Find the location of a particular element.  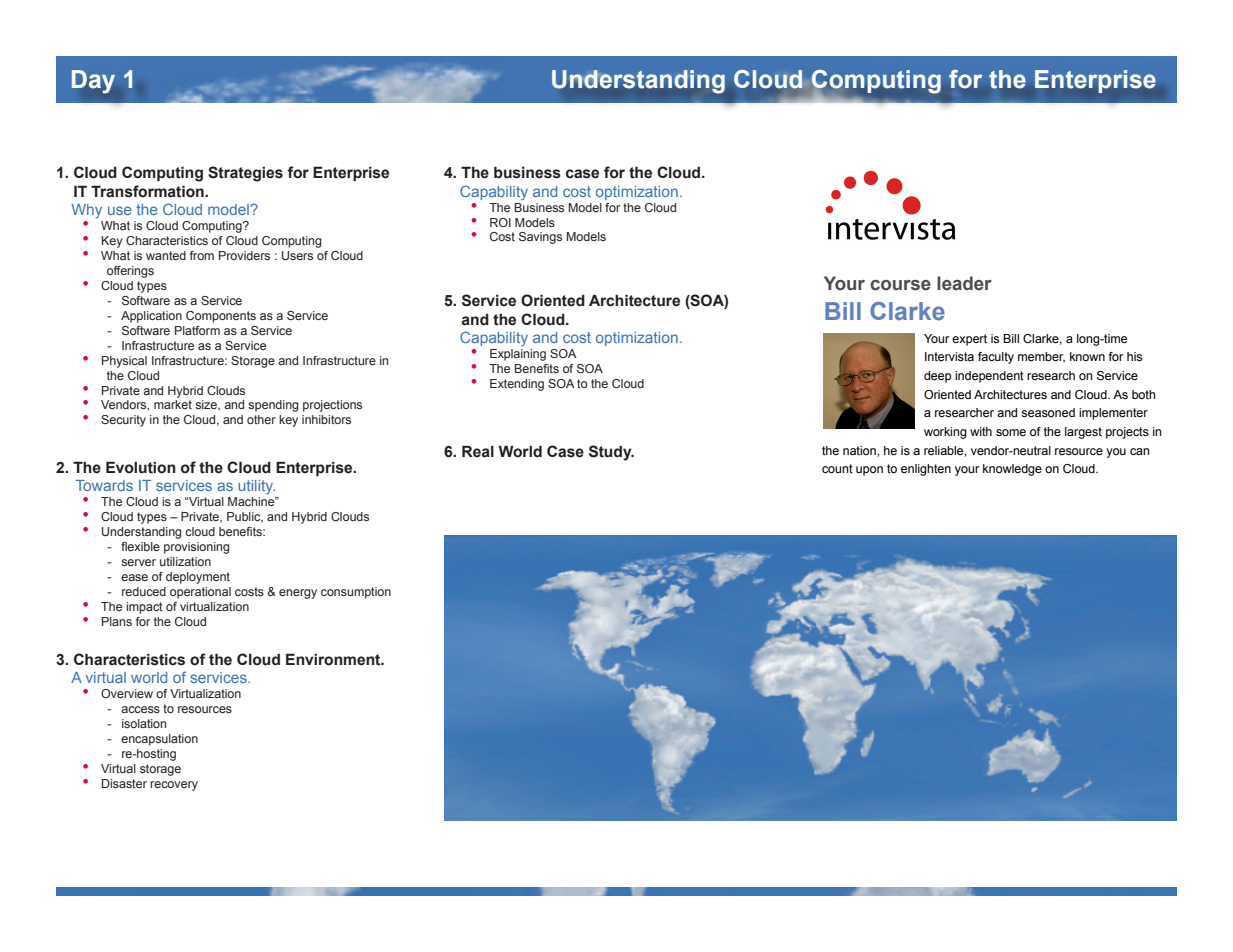

encapsulation is located at coordinates (159, 740).
